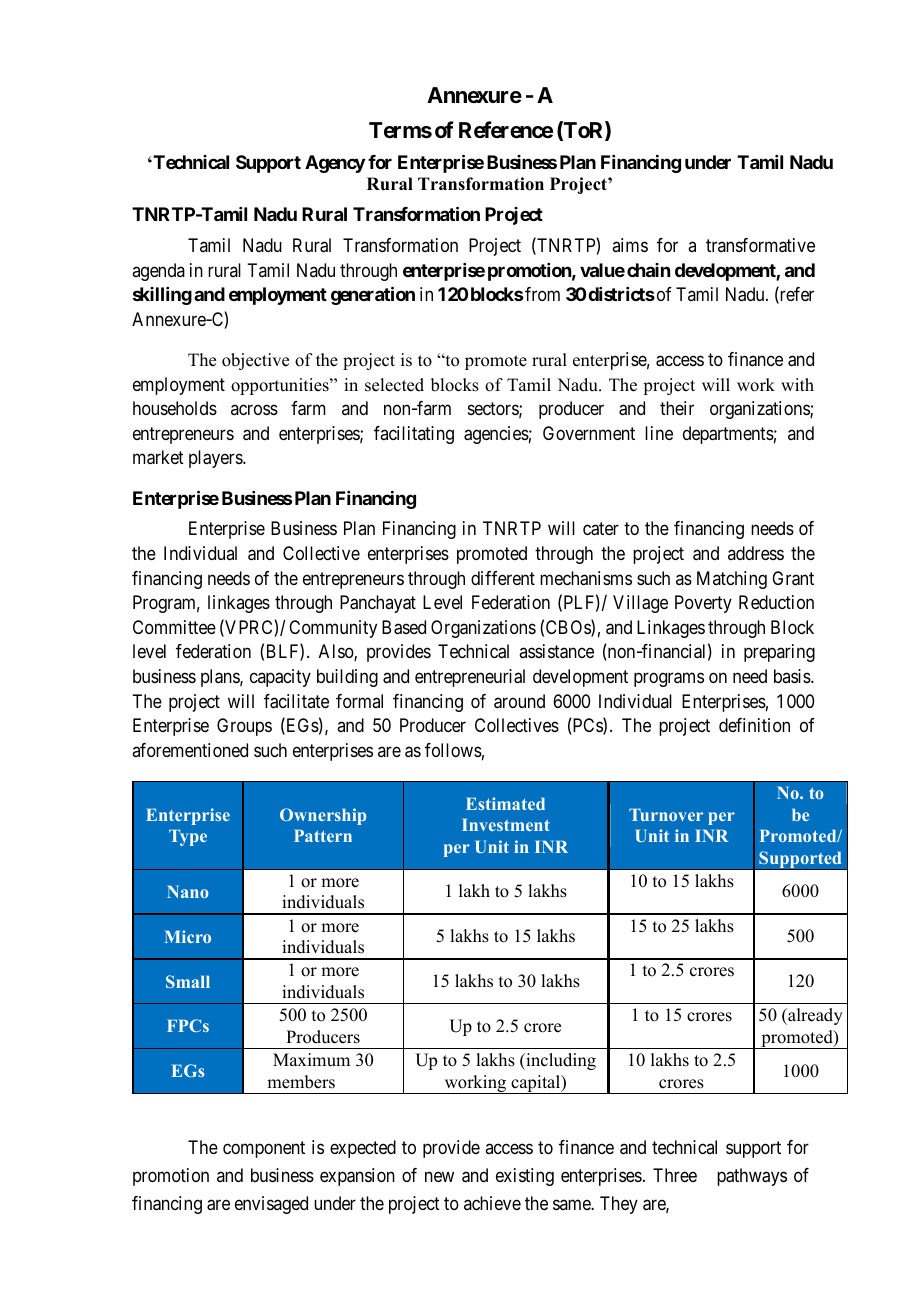 The image size is (924, 1307). Describe the element at coordinates (754, 725) in the screenshot. I see `definition` at that location.
